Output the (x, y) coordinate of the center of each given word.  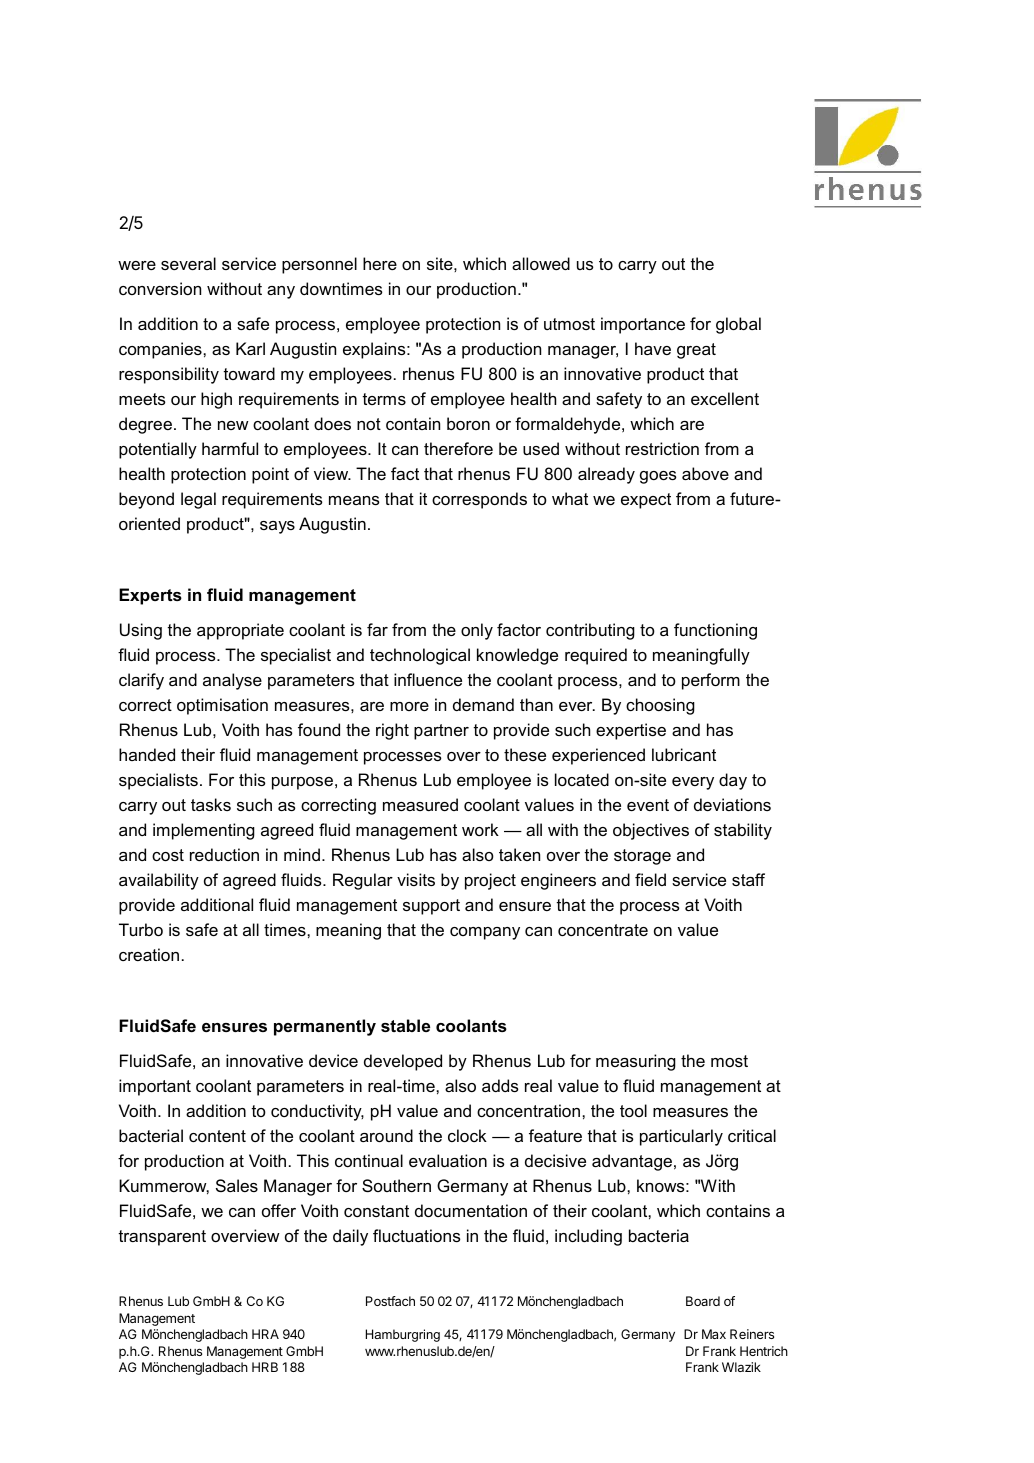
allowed (541, 263)
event (648, 805)
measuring (636, 1062)
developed (403, 1062)
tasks (211, 804)
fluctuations (417, 1235)
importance (643, 325)
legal (198, 500)
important (155, 1087)
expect (646, 501)
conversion (160, 288)
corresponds (479, 500)
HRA (265, 1334)
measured (420, 804)
